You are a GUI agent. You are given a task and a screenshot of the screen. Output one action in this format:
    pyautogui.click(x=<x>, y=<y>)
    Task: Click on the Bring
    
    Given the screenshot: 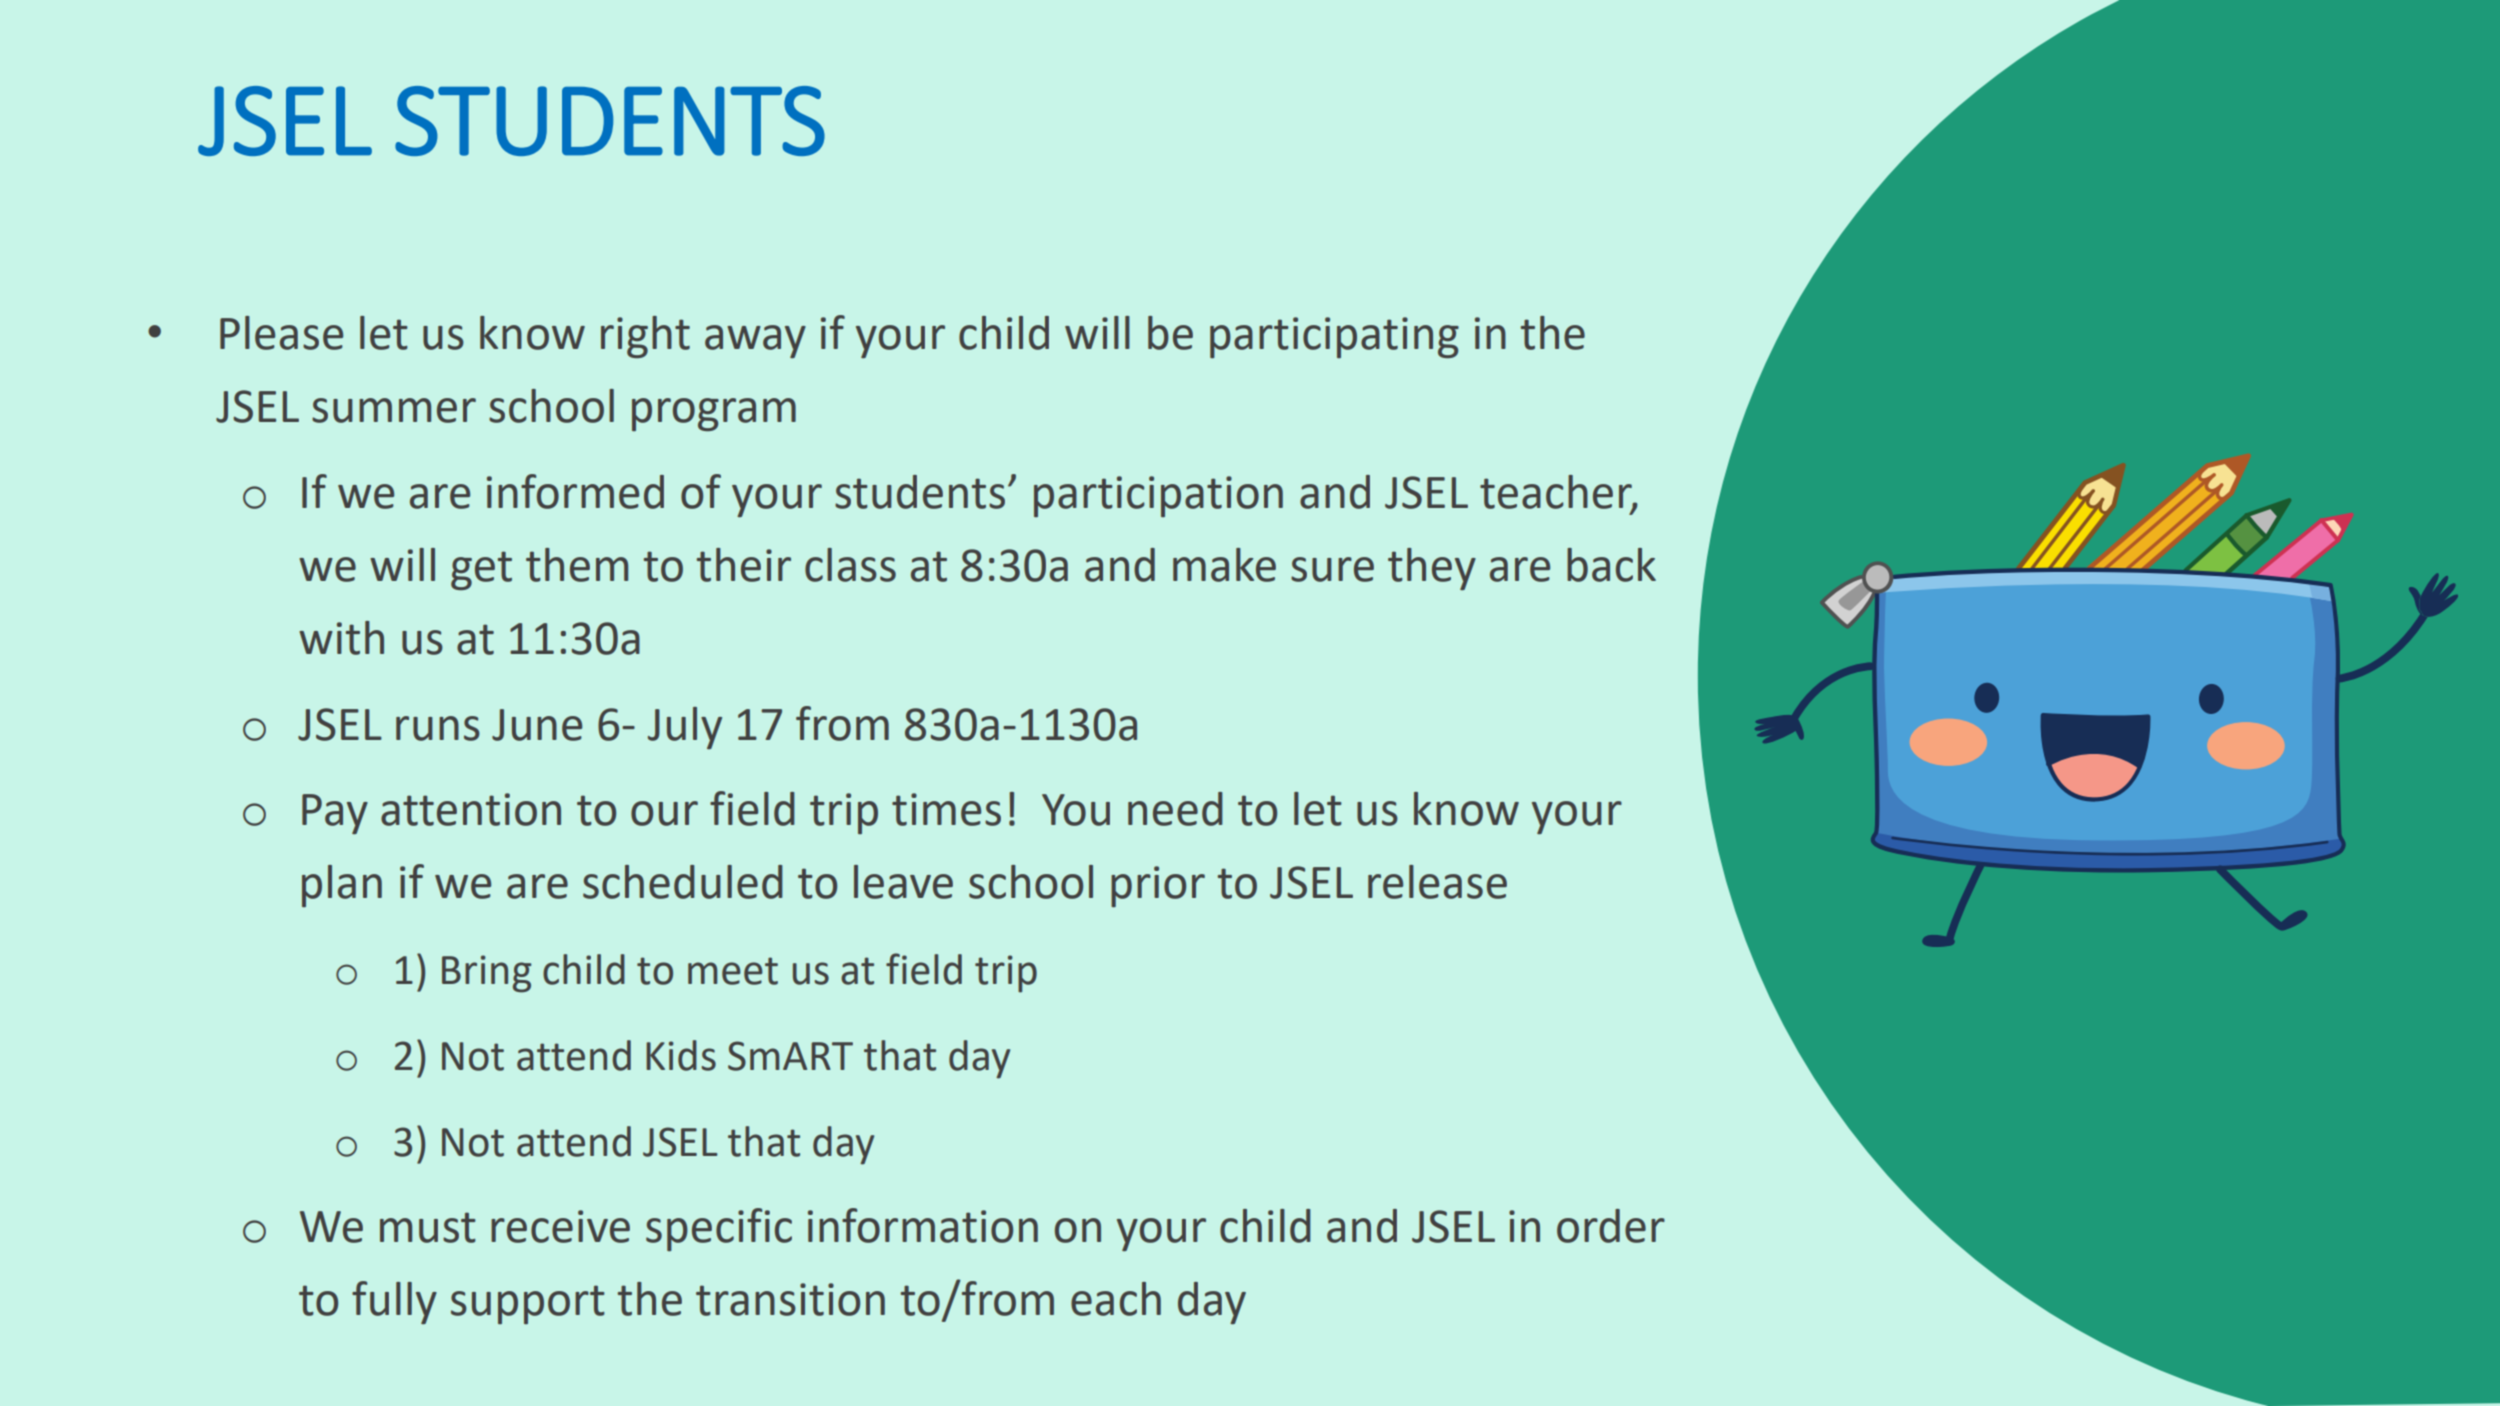 What is the action you would take?
    pyautogui.click(x=486, y=974)
